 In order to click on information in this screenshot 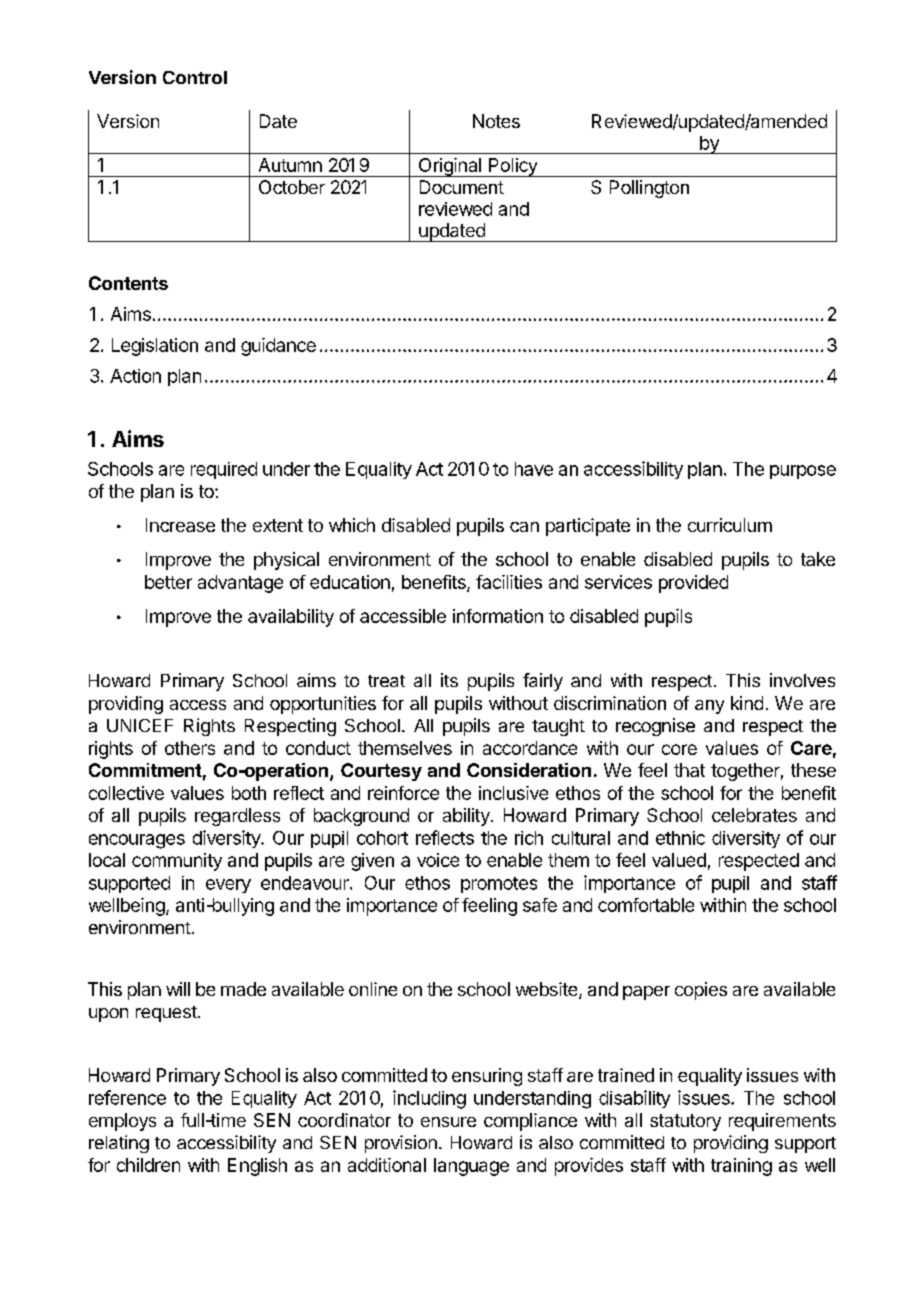, I will do `click(498, 616)`.
